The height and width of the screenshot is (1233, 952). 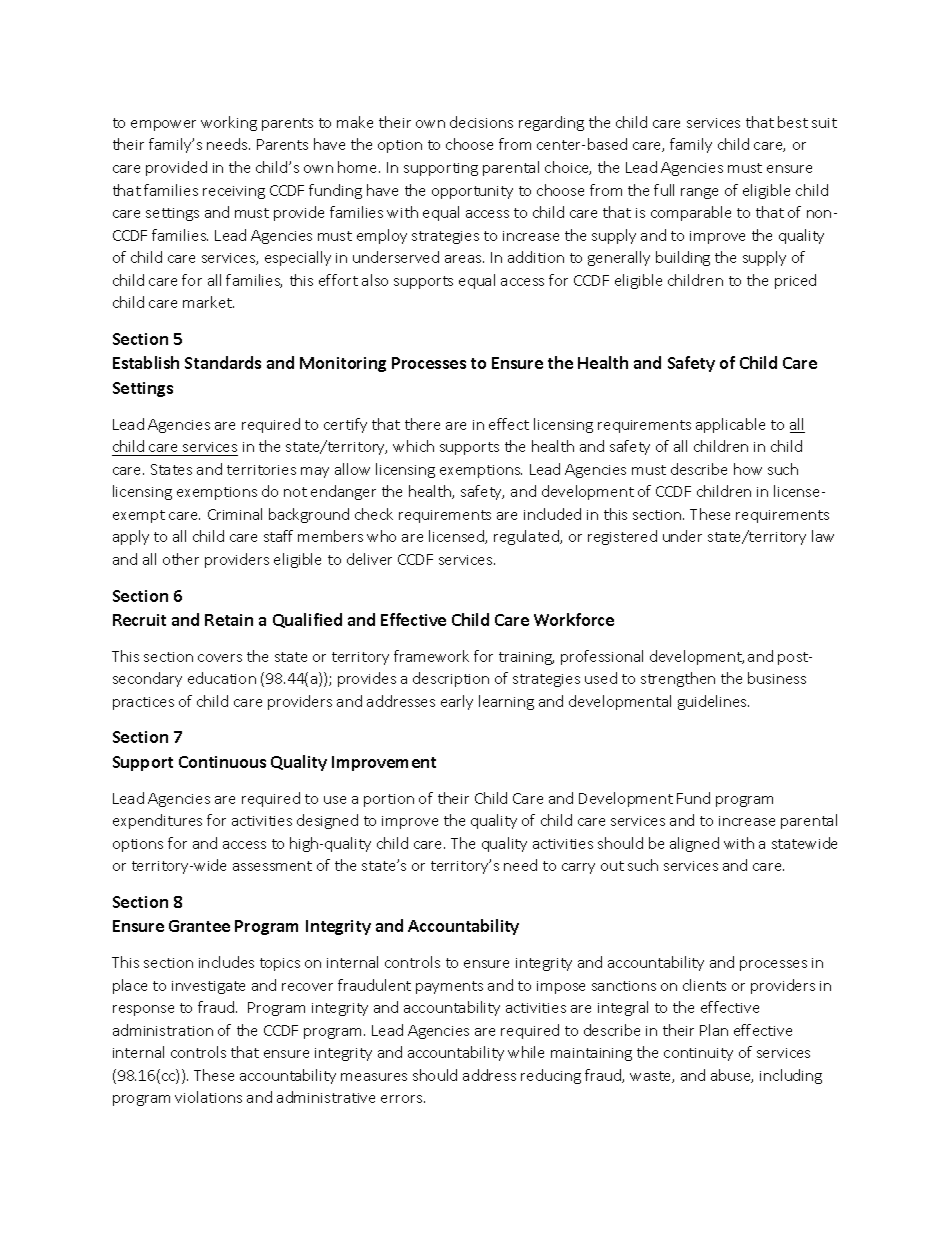 What do you see at coordinates (526, 1052) in the screenshot?
I see `while` at bounding box center [526, 1052].
